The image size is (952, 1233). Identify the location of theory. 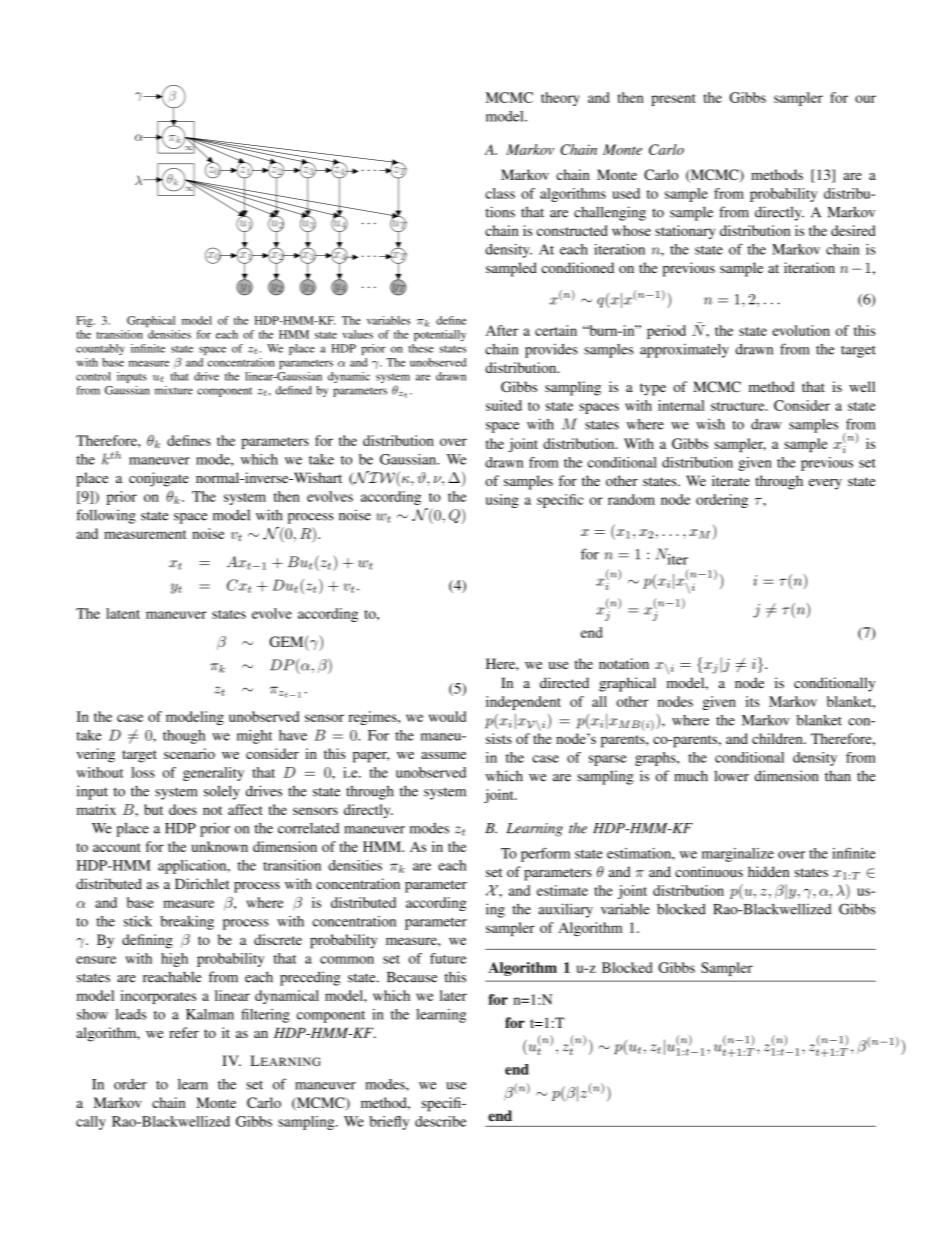
(560, 99).
